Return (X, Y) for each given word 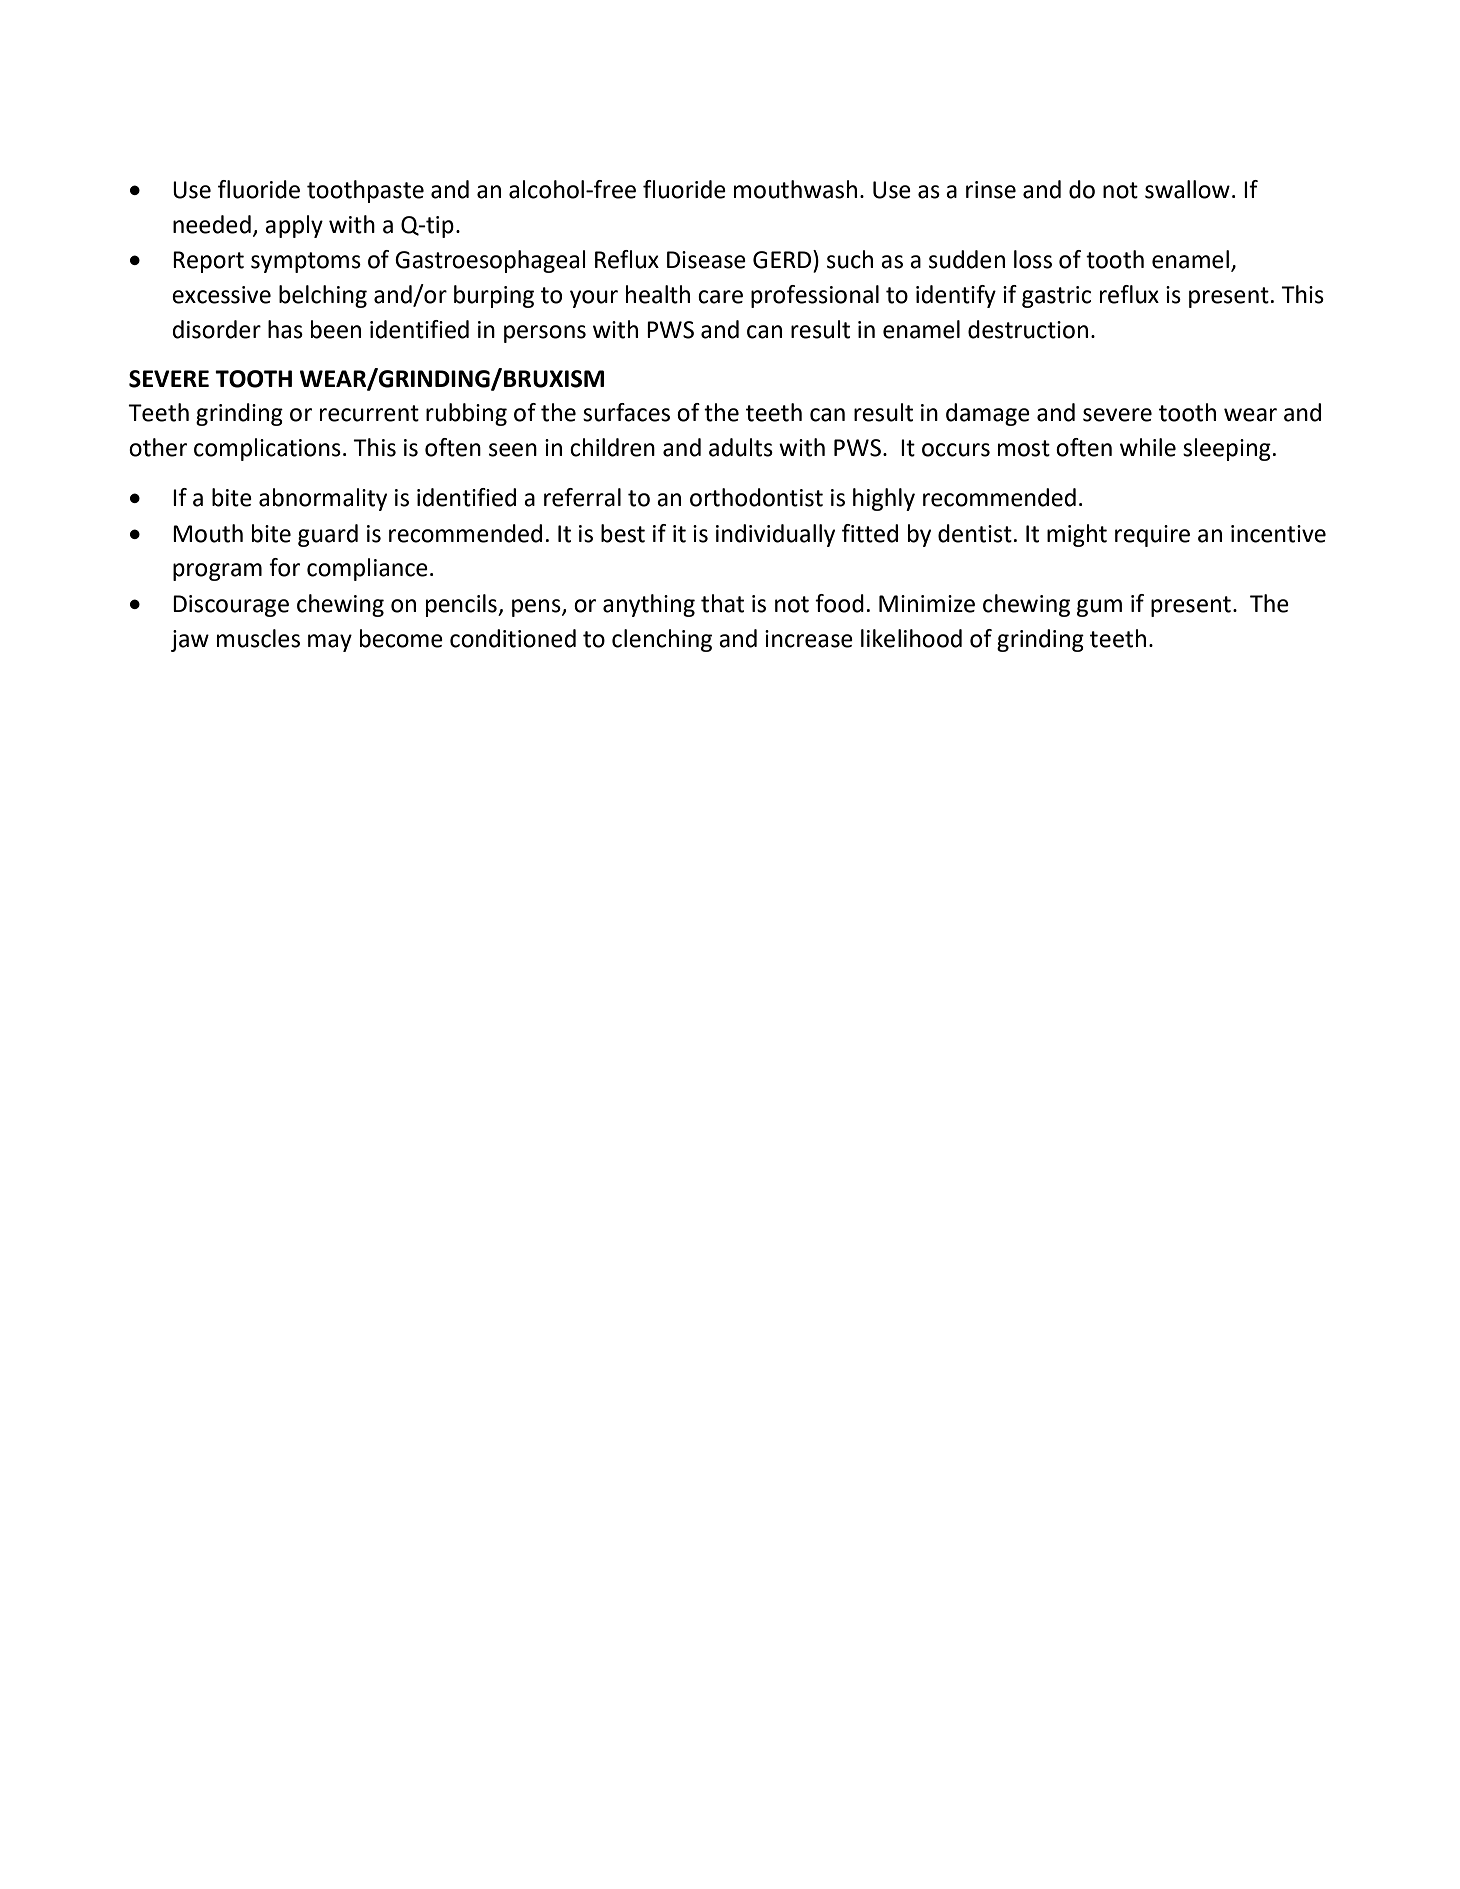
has (285, 329)
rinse (991, 190)
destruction (1028, 329)
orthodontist (756, 497)
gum (1099, 608)
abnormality (323, 499)
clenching (662, 640)
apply (294, 226)
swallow (1187, 189)
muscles (258, 638)
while (1148, 447)
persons (545, 334)
